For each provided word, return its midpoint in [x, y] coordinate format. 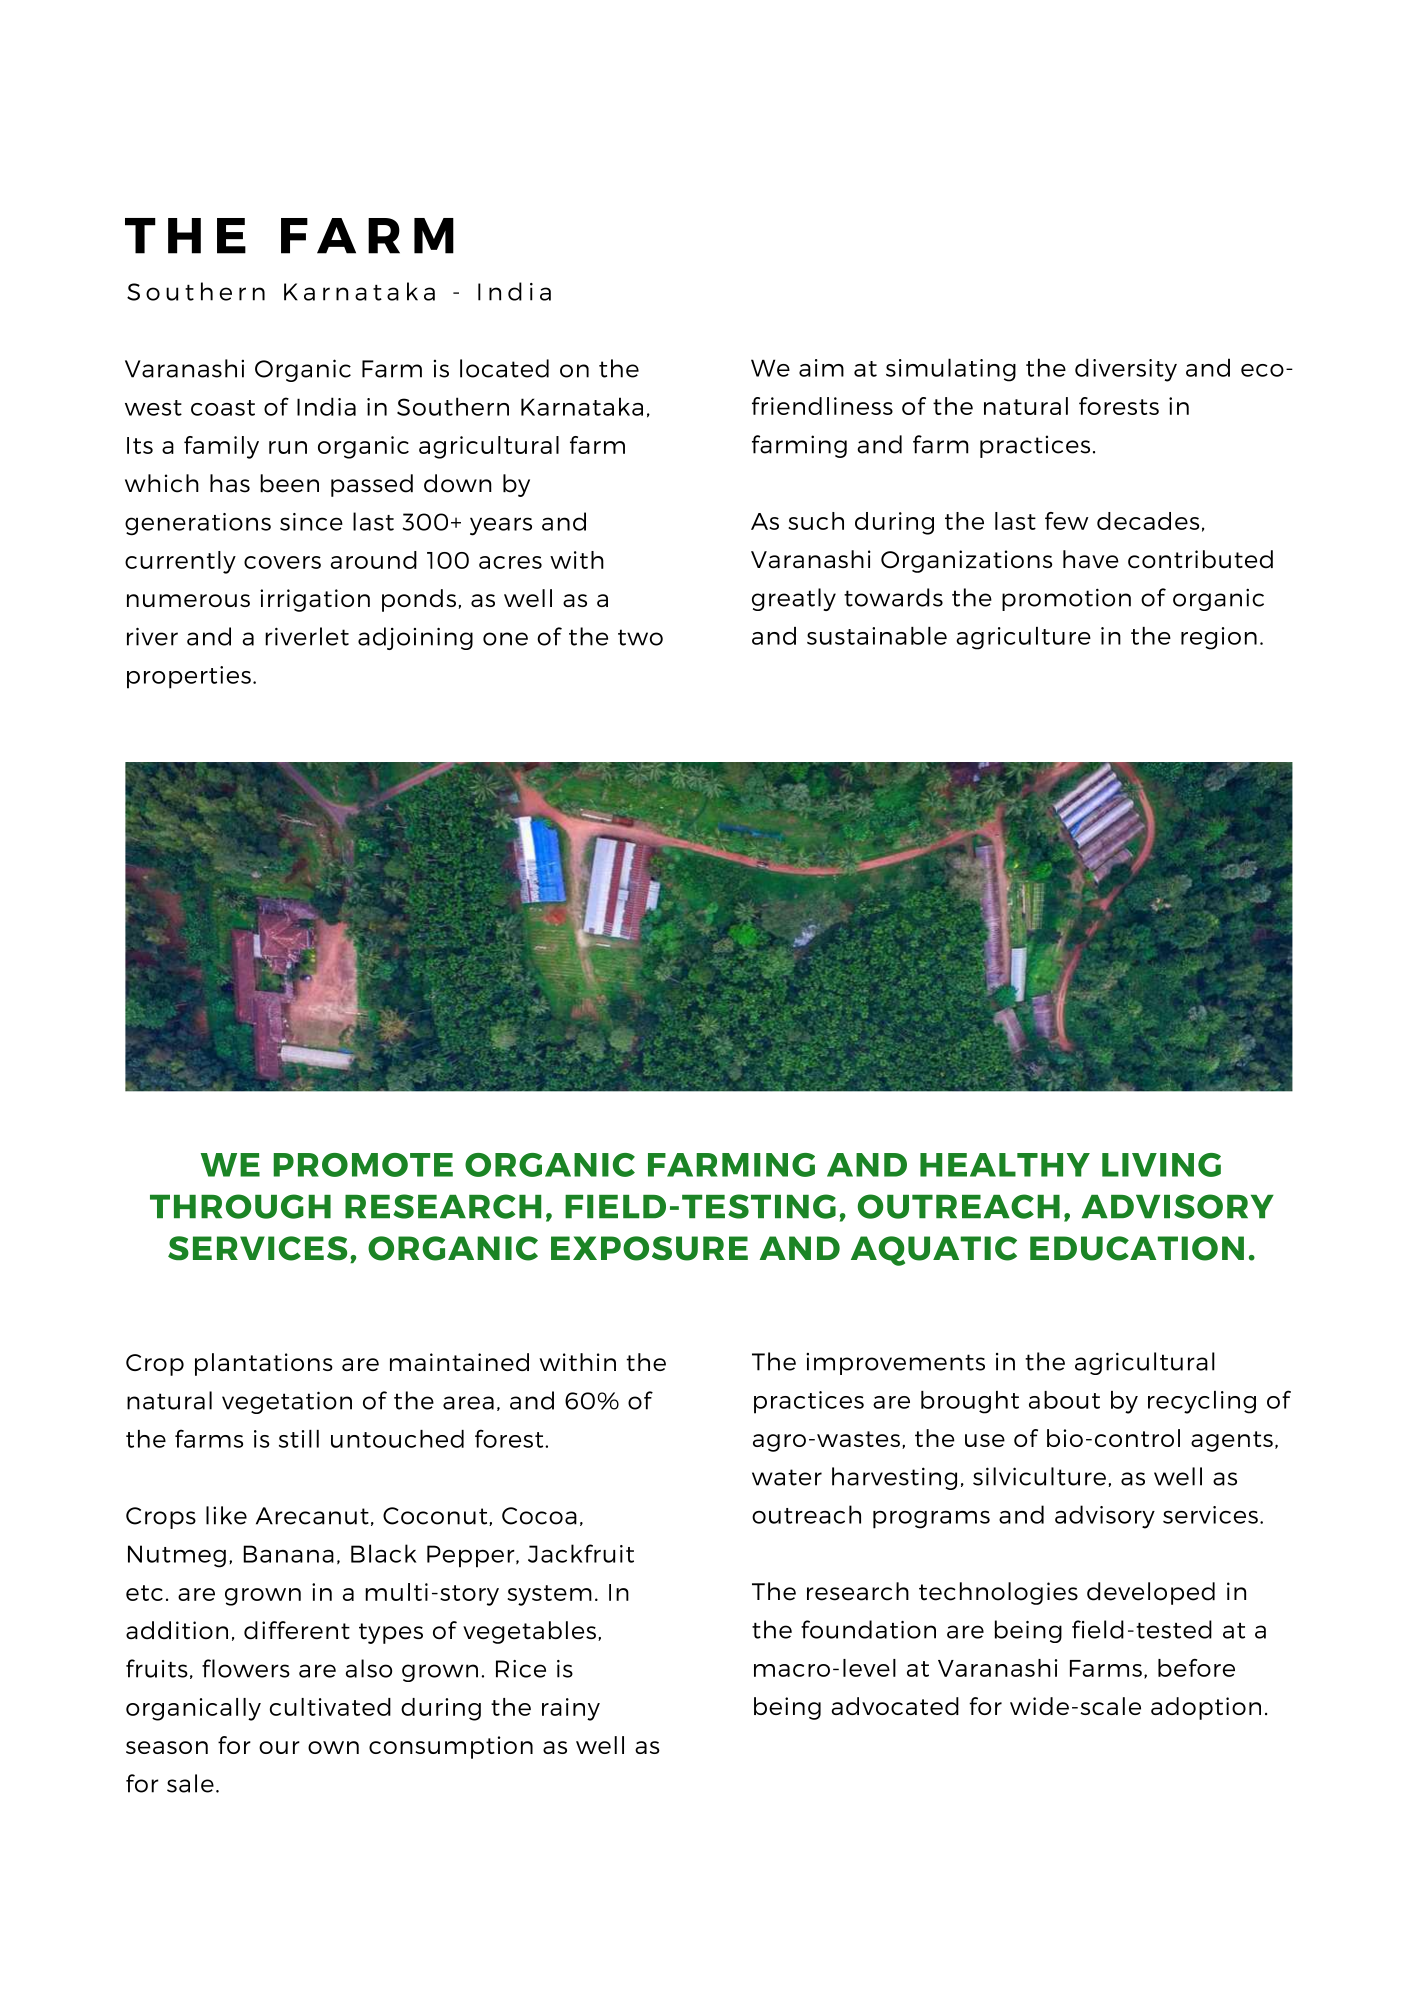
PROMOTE [363, 1165]
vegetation [287, 1402]
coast [223, 408]
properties [189, 677]
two [640, 637]
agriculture [1023, 638]
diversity [1126, 370]
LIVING [1161, 1165]
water [787, 1477]
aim [821, 368]
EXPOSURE [649, 1248]
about [1064, 1400]
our [279, 1747]
